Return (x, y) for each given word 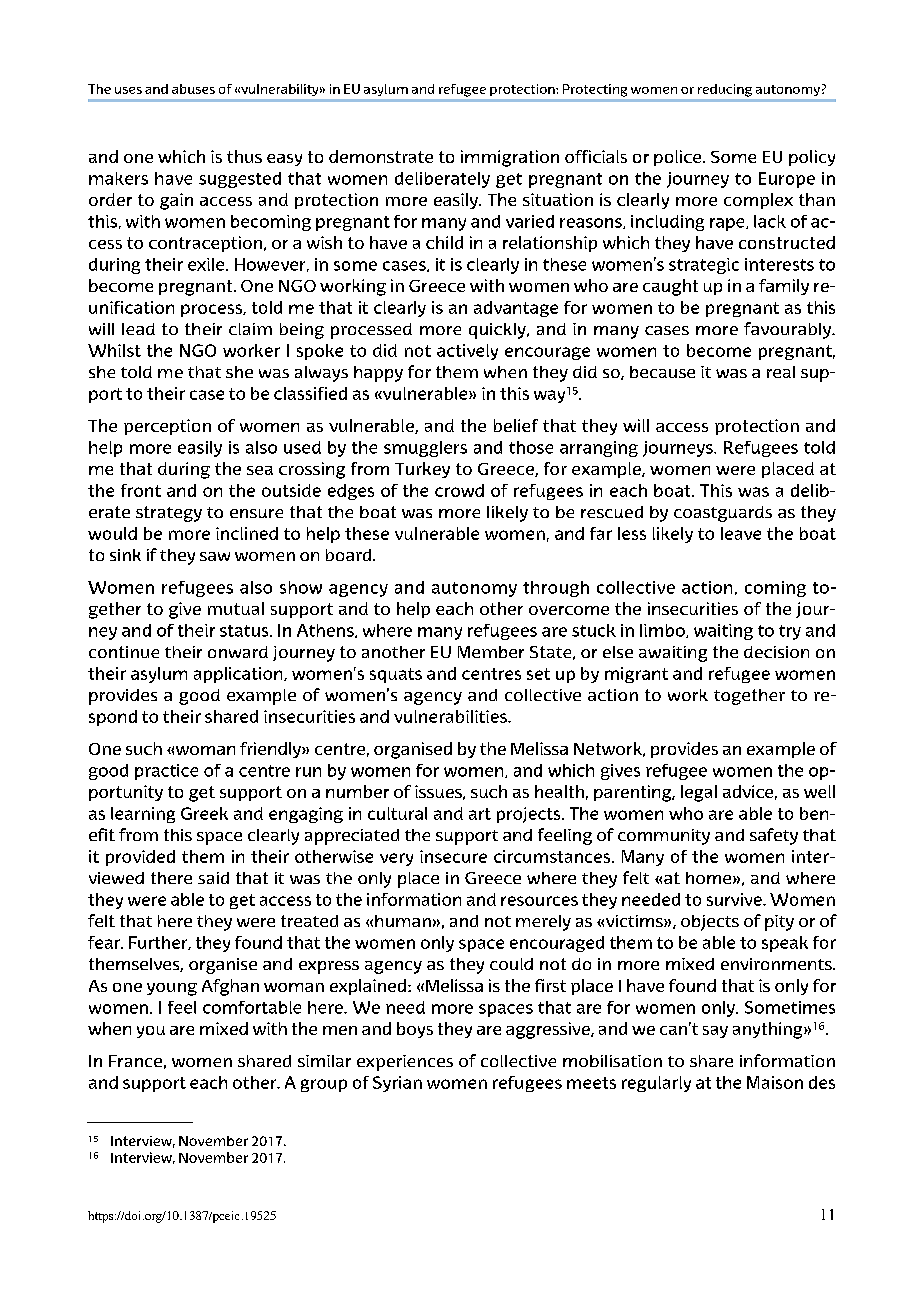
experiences (405, 1063)
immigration (510, 158)
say (715, 1032)
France (135, 1061)
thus (244, 156)
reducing (725, 90)
